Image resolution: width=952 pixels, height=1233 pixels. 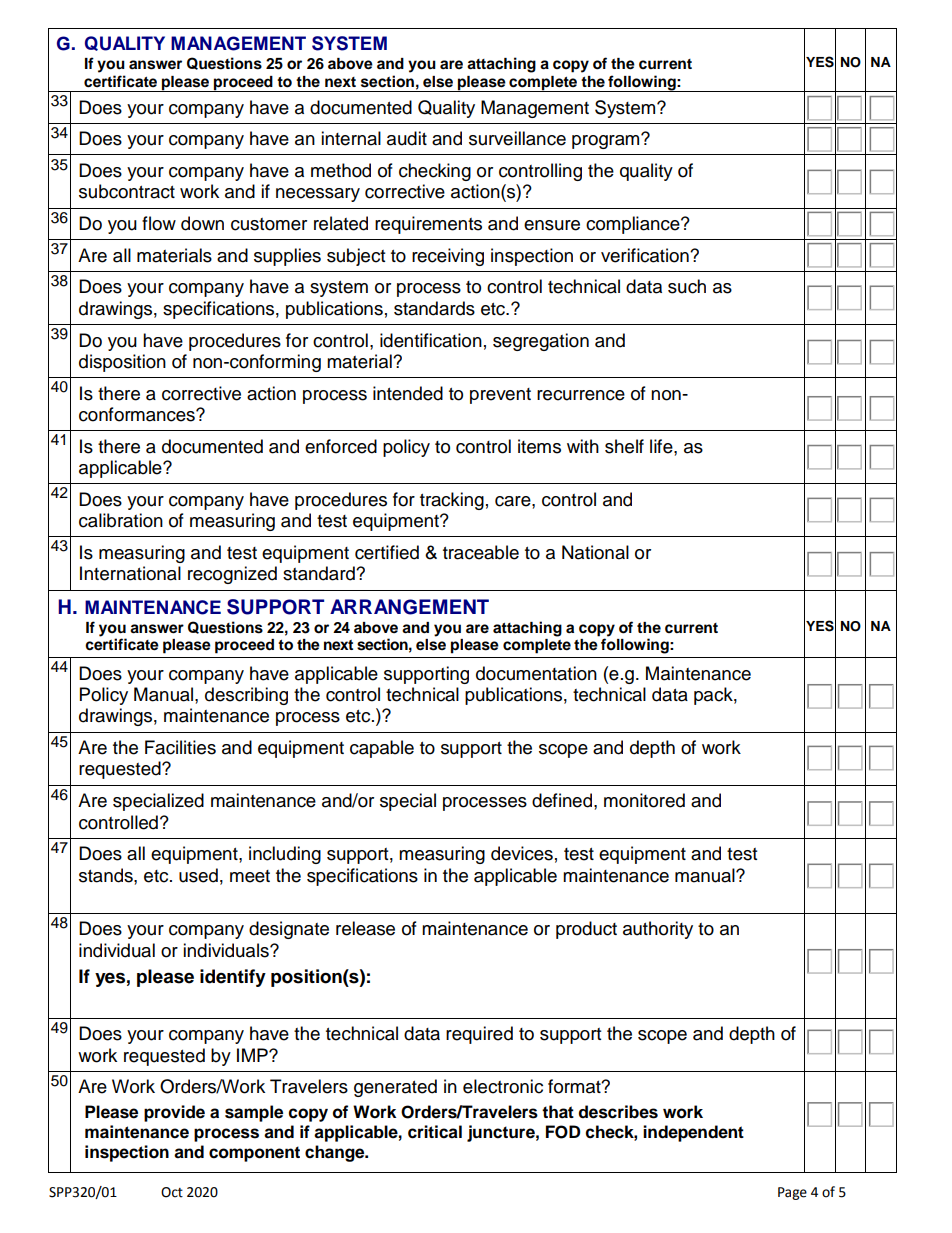 What do you see at coordinates (246, 696) in the page?
I see `describing` at bounding box center [246, 696].
